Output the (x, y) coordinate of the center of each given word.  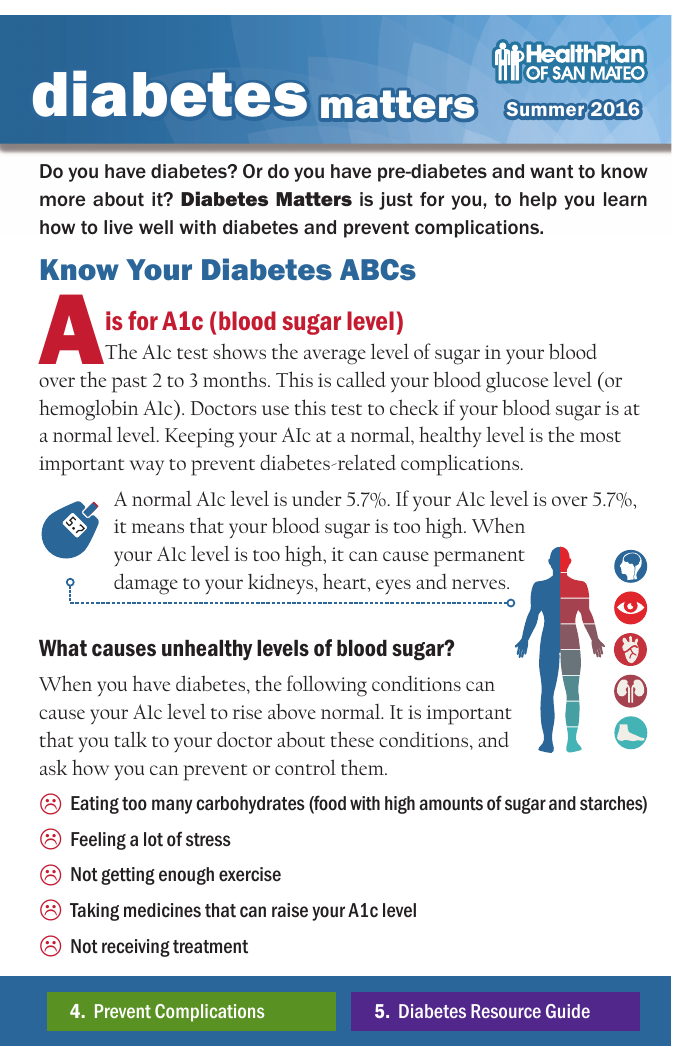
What (63, 648)
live (118, 227)
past (129, 384)
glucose (517, 382)
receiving (136, 948)
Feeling (98, 841)
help (538, 201)
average (335, 357)
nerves (480, 584)
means (158, 528)
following (327, 686)
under (317, 498)
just (396, 201)
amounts (451, 803)
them (363, 767)
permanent (479, 558)
